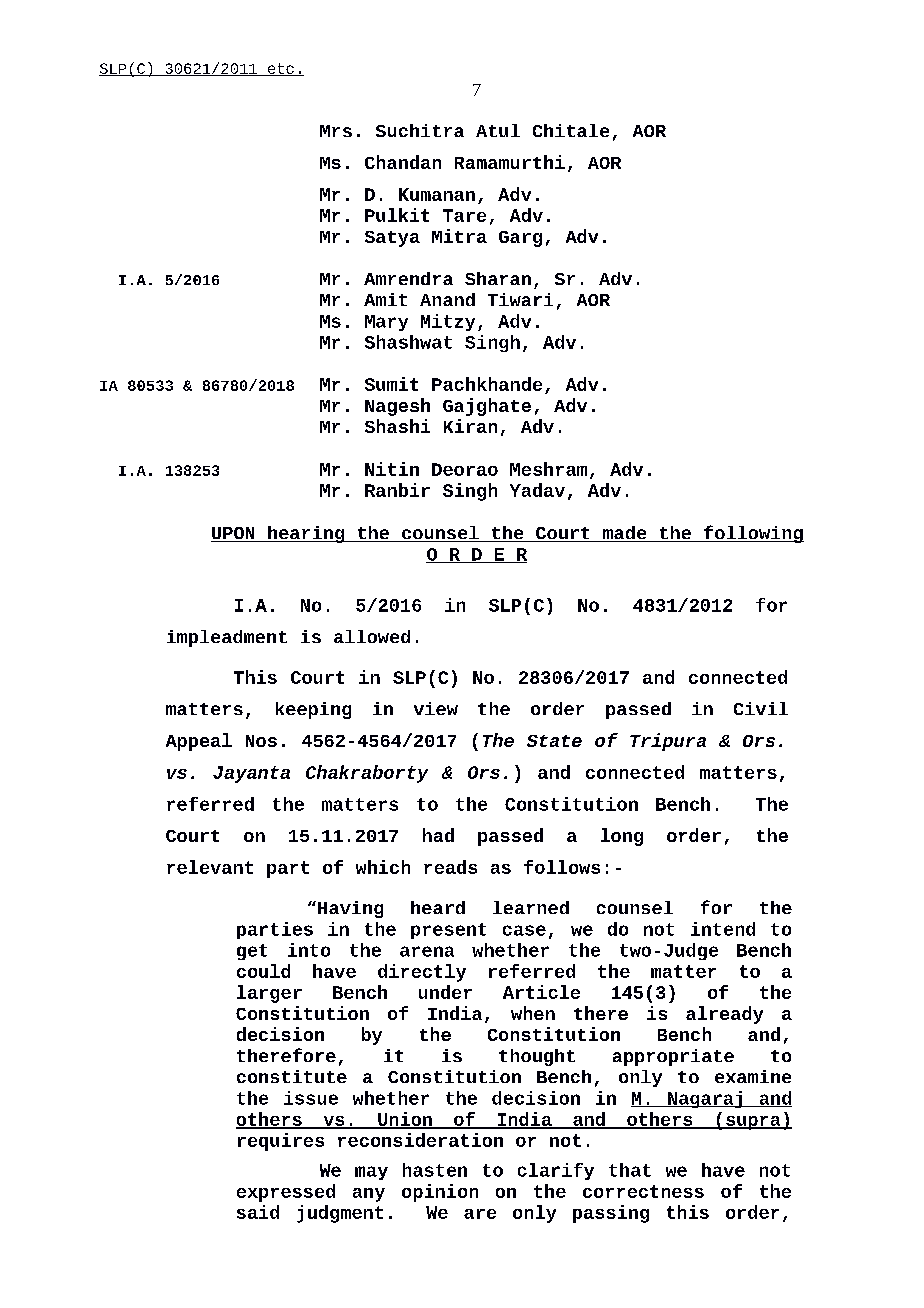 The image size is (924, 1308). I want to click on present, so click(448, 931).
